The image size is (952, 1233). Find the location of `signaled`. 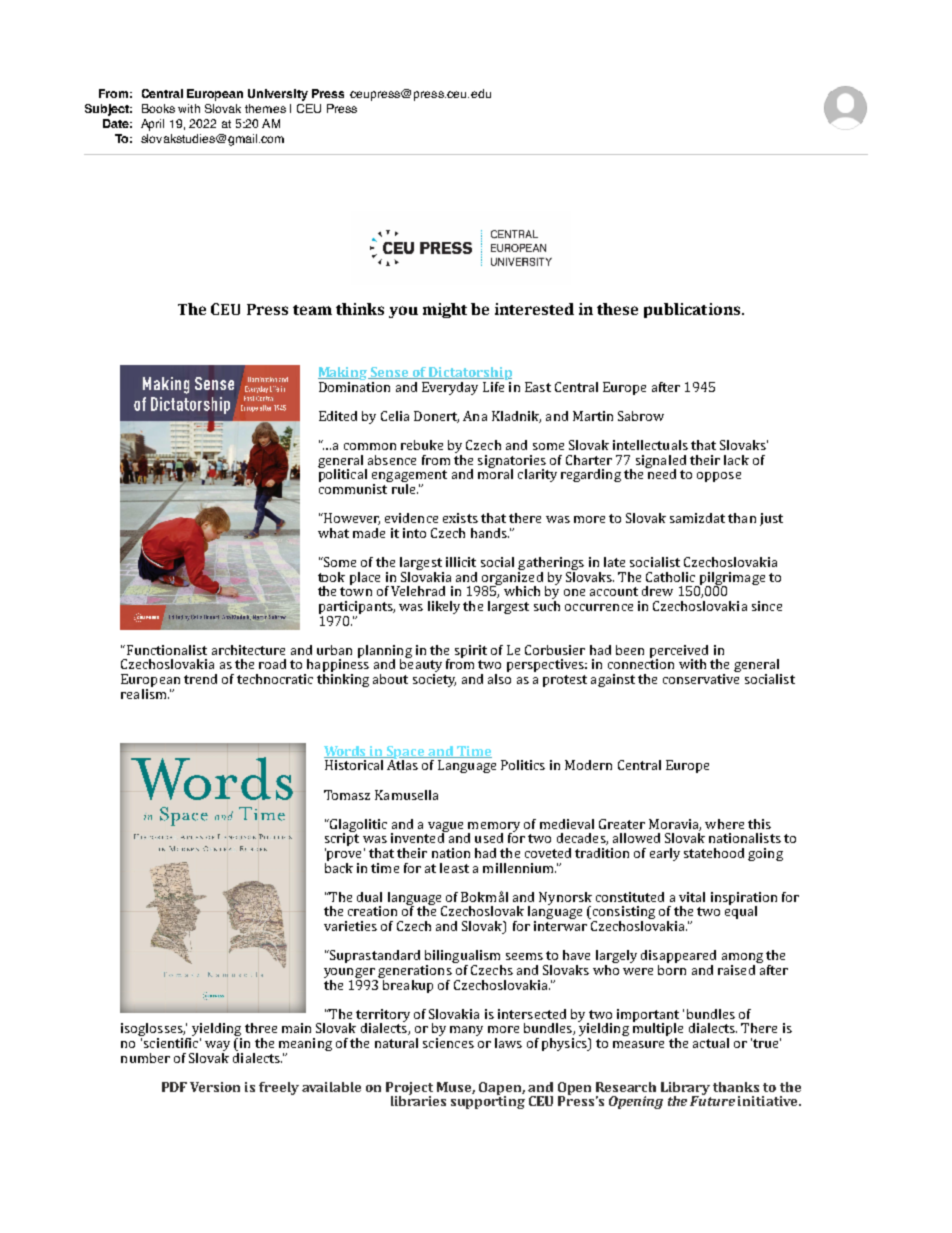

signaled is located at coordinates (661, 462).
